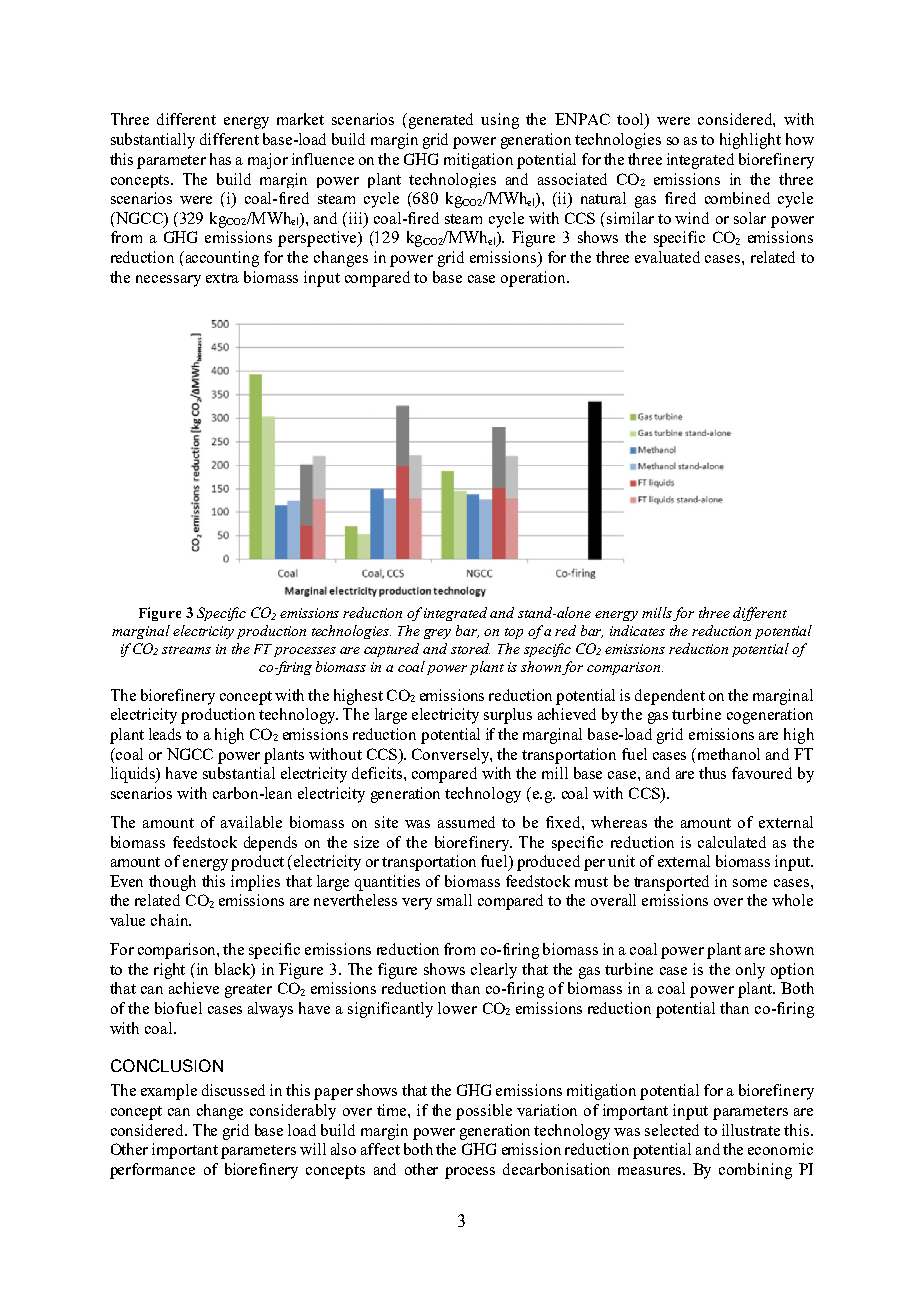 This screenshot has width=924, height=1308. What do you see at coordinates (186, 650) in the screenshot?
I see `streams` at bounding box center [186, 650].
